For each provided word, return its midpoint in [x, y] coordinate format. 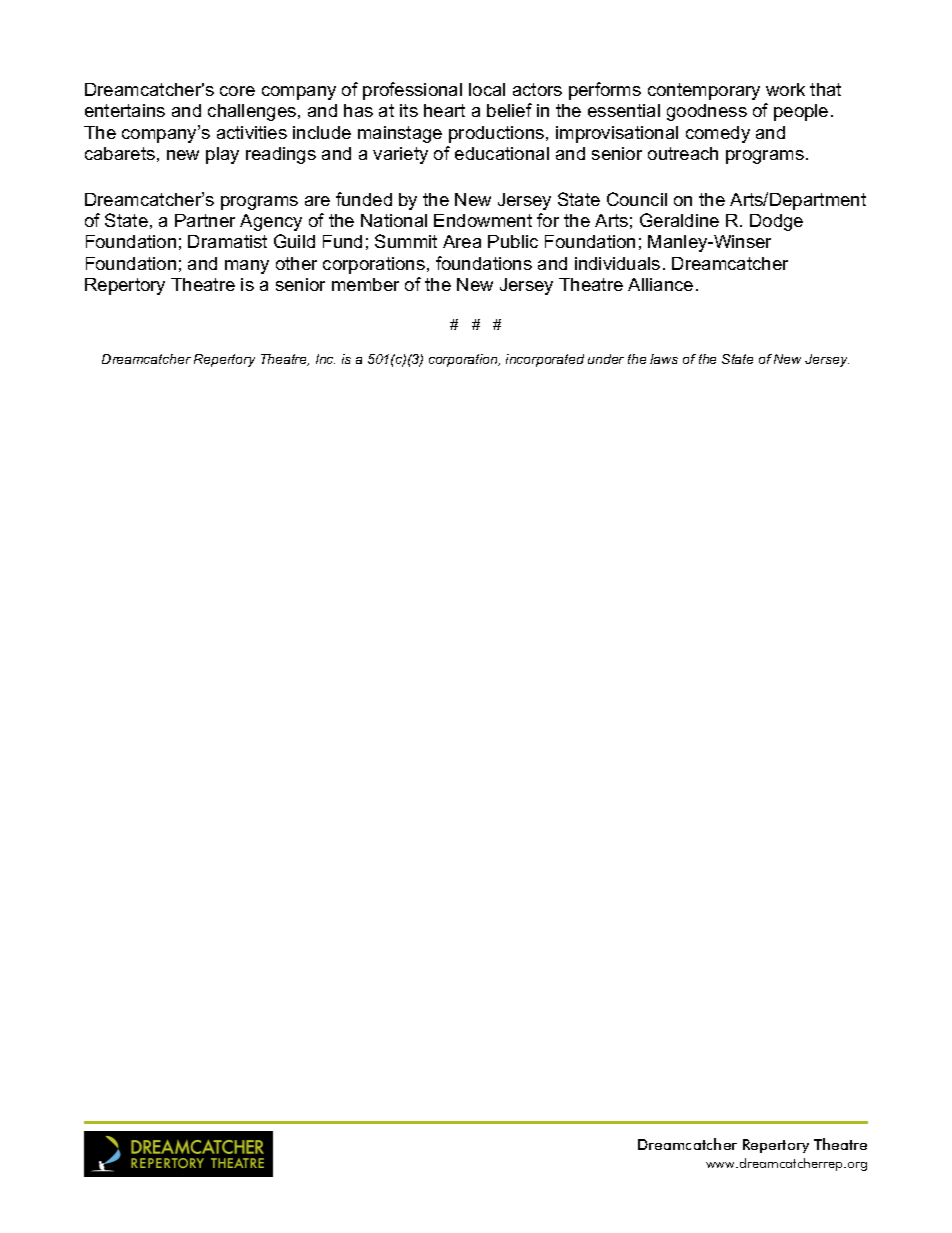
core [237, 91]
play [222, 155]
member [365, 284]
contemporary [704, 91]
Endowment [483, 220]
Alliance [660, 284]
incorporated [545, 360]
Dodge [776, 222]
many [247, 267]
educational [502, 153]
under [606, 359]
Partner [205, 220]
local [487, 89]
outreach [683, 153]
